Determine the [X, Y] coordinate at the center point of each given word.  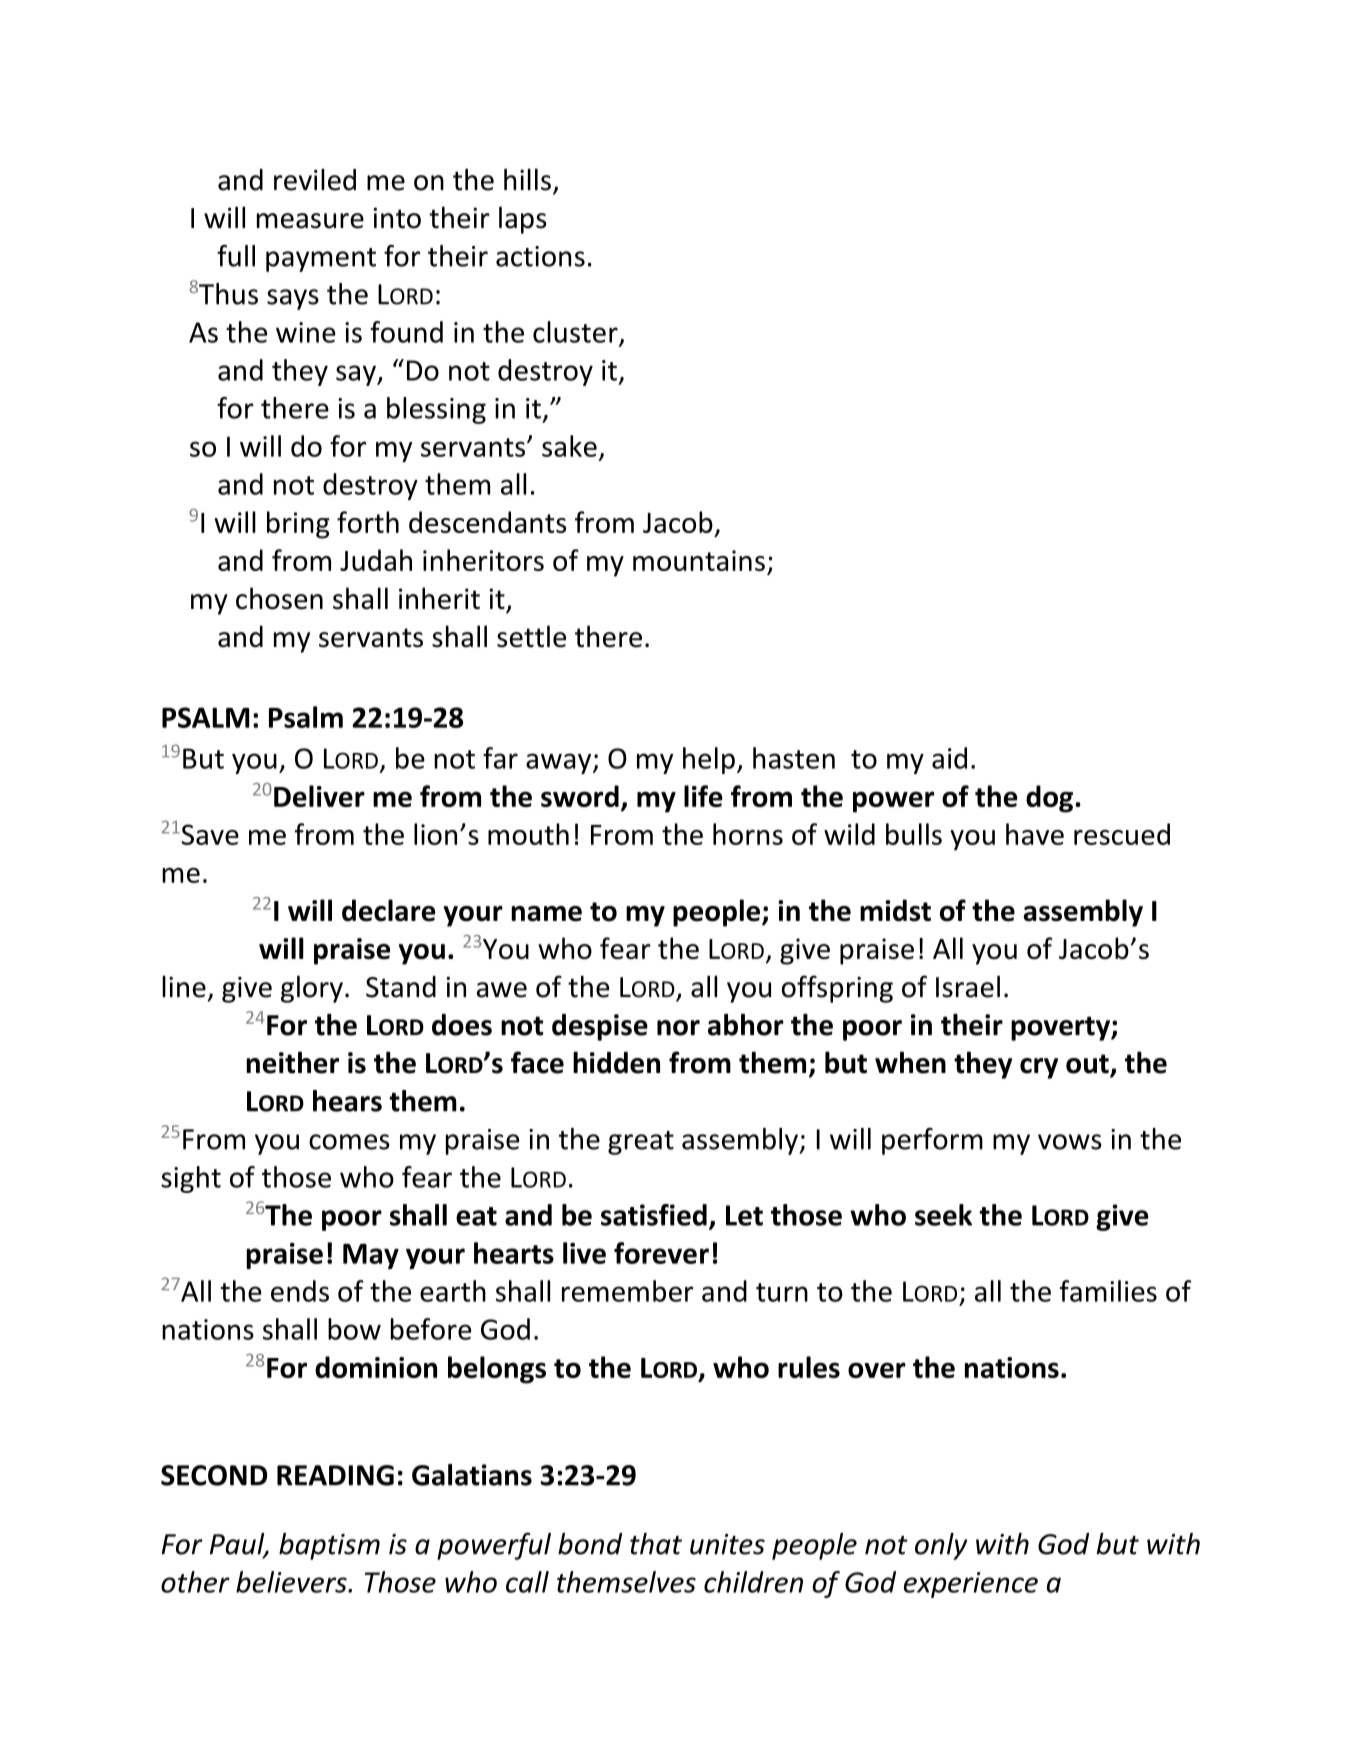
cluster [576, 333]
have [1035, 834]
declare [388, 910]
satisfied [654, 1215]
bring [298, 525]
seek [943, 1215]
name [546, 914]
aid [949, 758]
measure [310, 221]
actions [540, 256]
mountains [699, 560]
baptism [329, 1546]
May [371, 1256]
